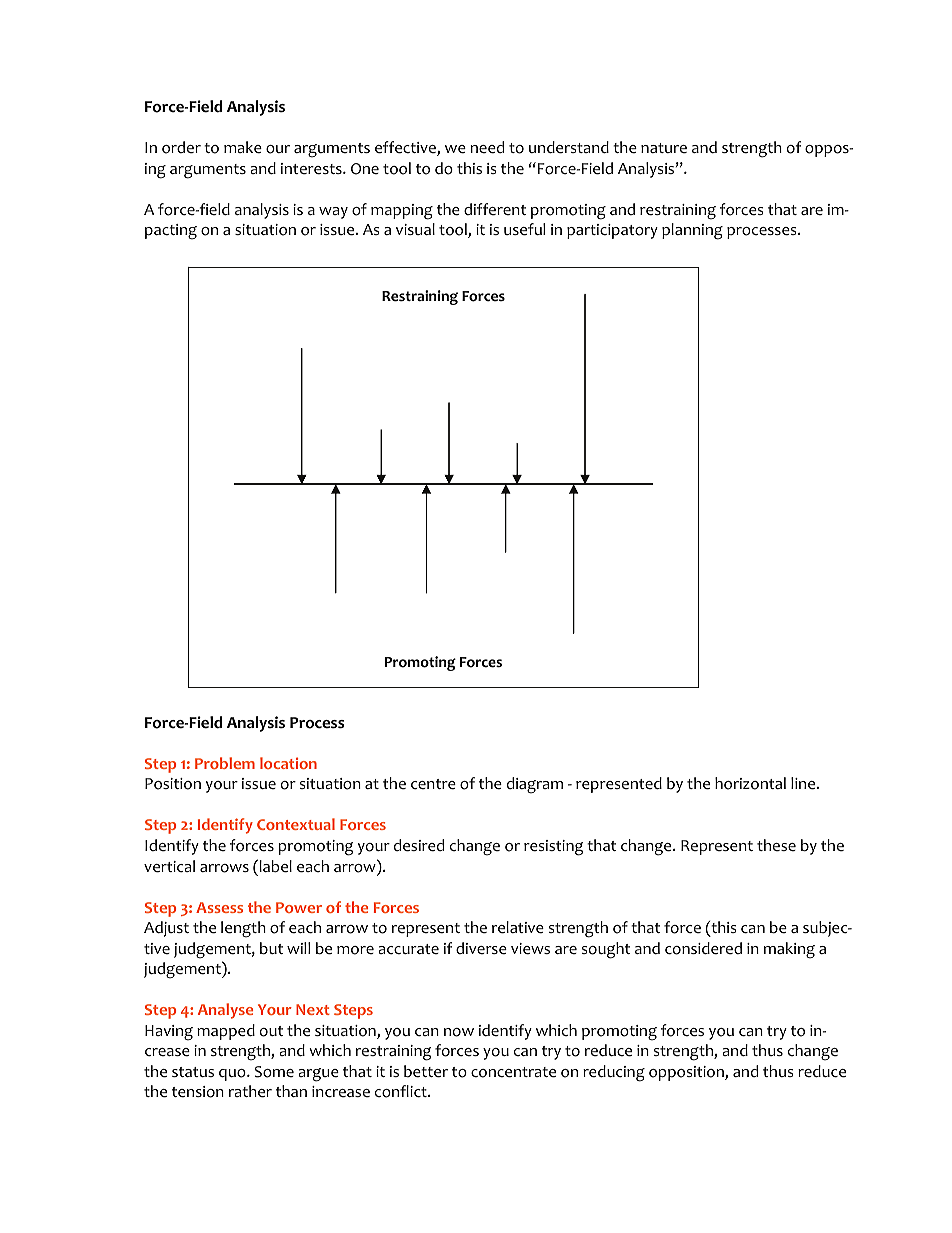  What do you see at coordinates (243, 147) in the screenshot?
I see `make` at bounding box center [243, 147].
